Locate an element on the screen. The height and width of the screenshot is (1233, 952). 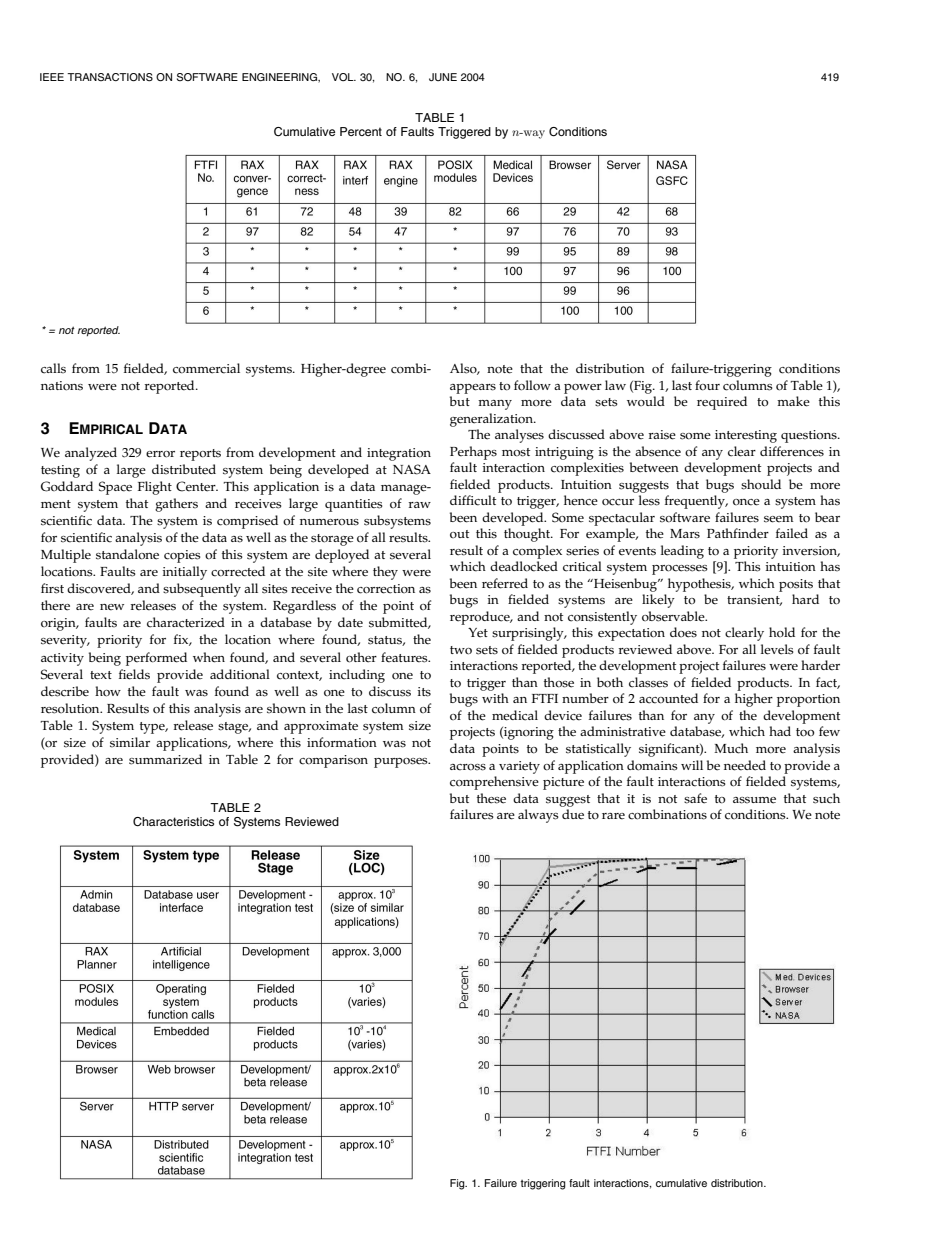
commercial is located at coordinates (206, 368).
